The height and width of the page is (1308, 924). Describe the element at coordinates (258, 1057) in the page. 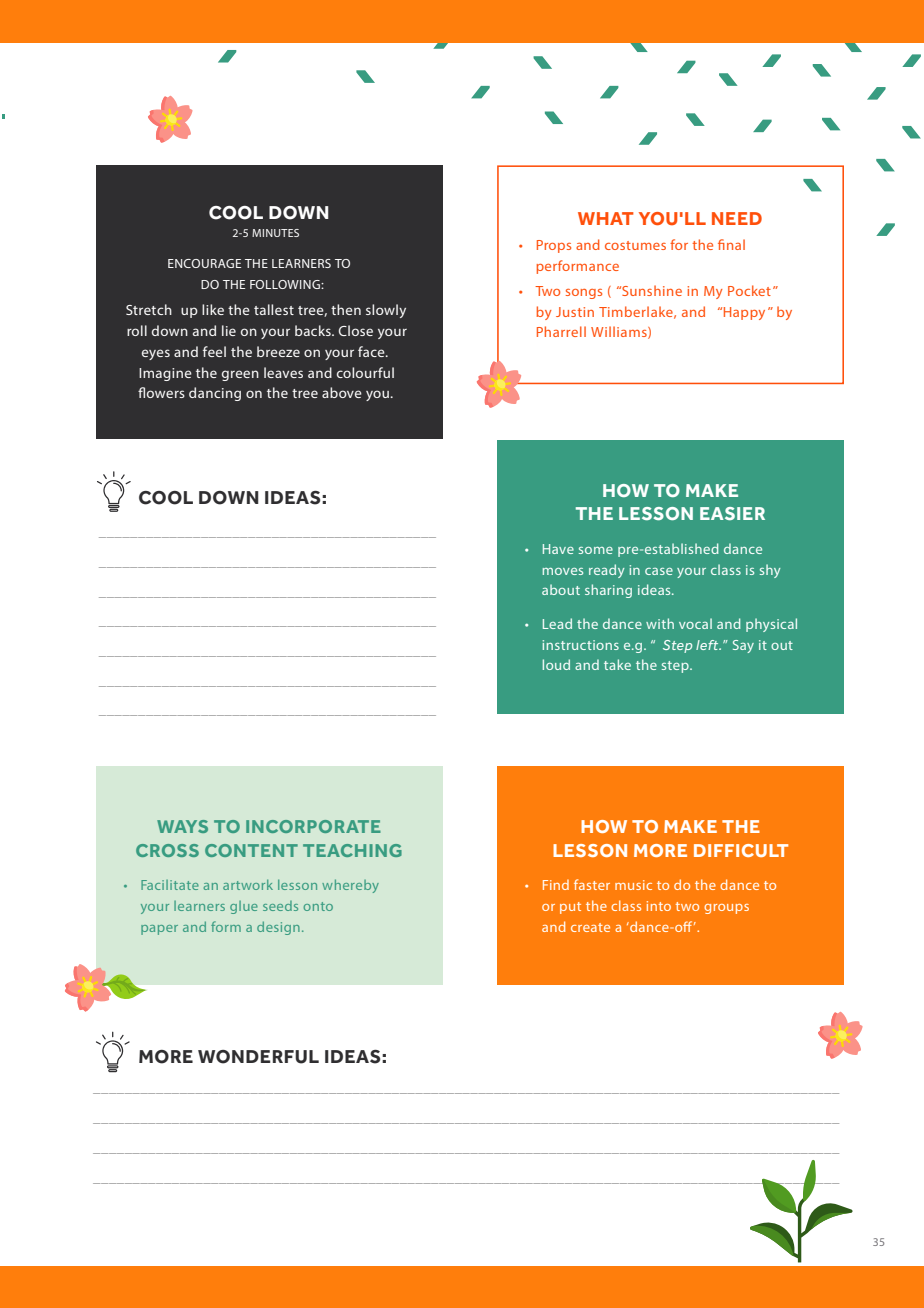

I see `WONDERFUL` at that location.
